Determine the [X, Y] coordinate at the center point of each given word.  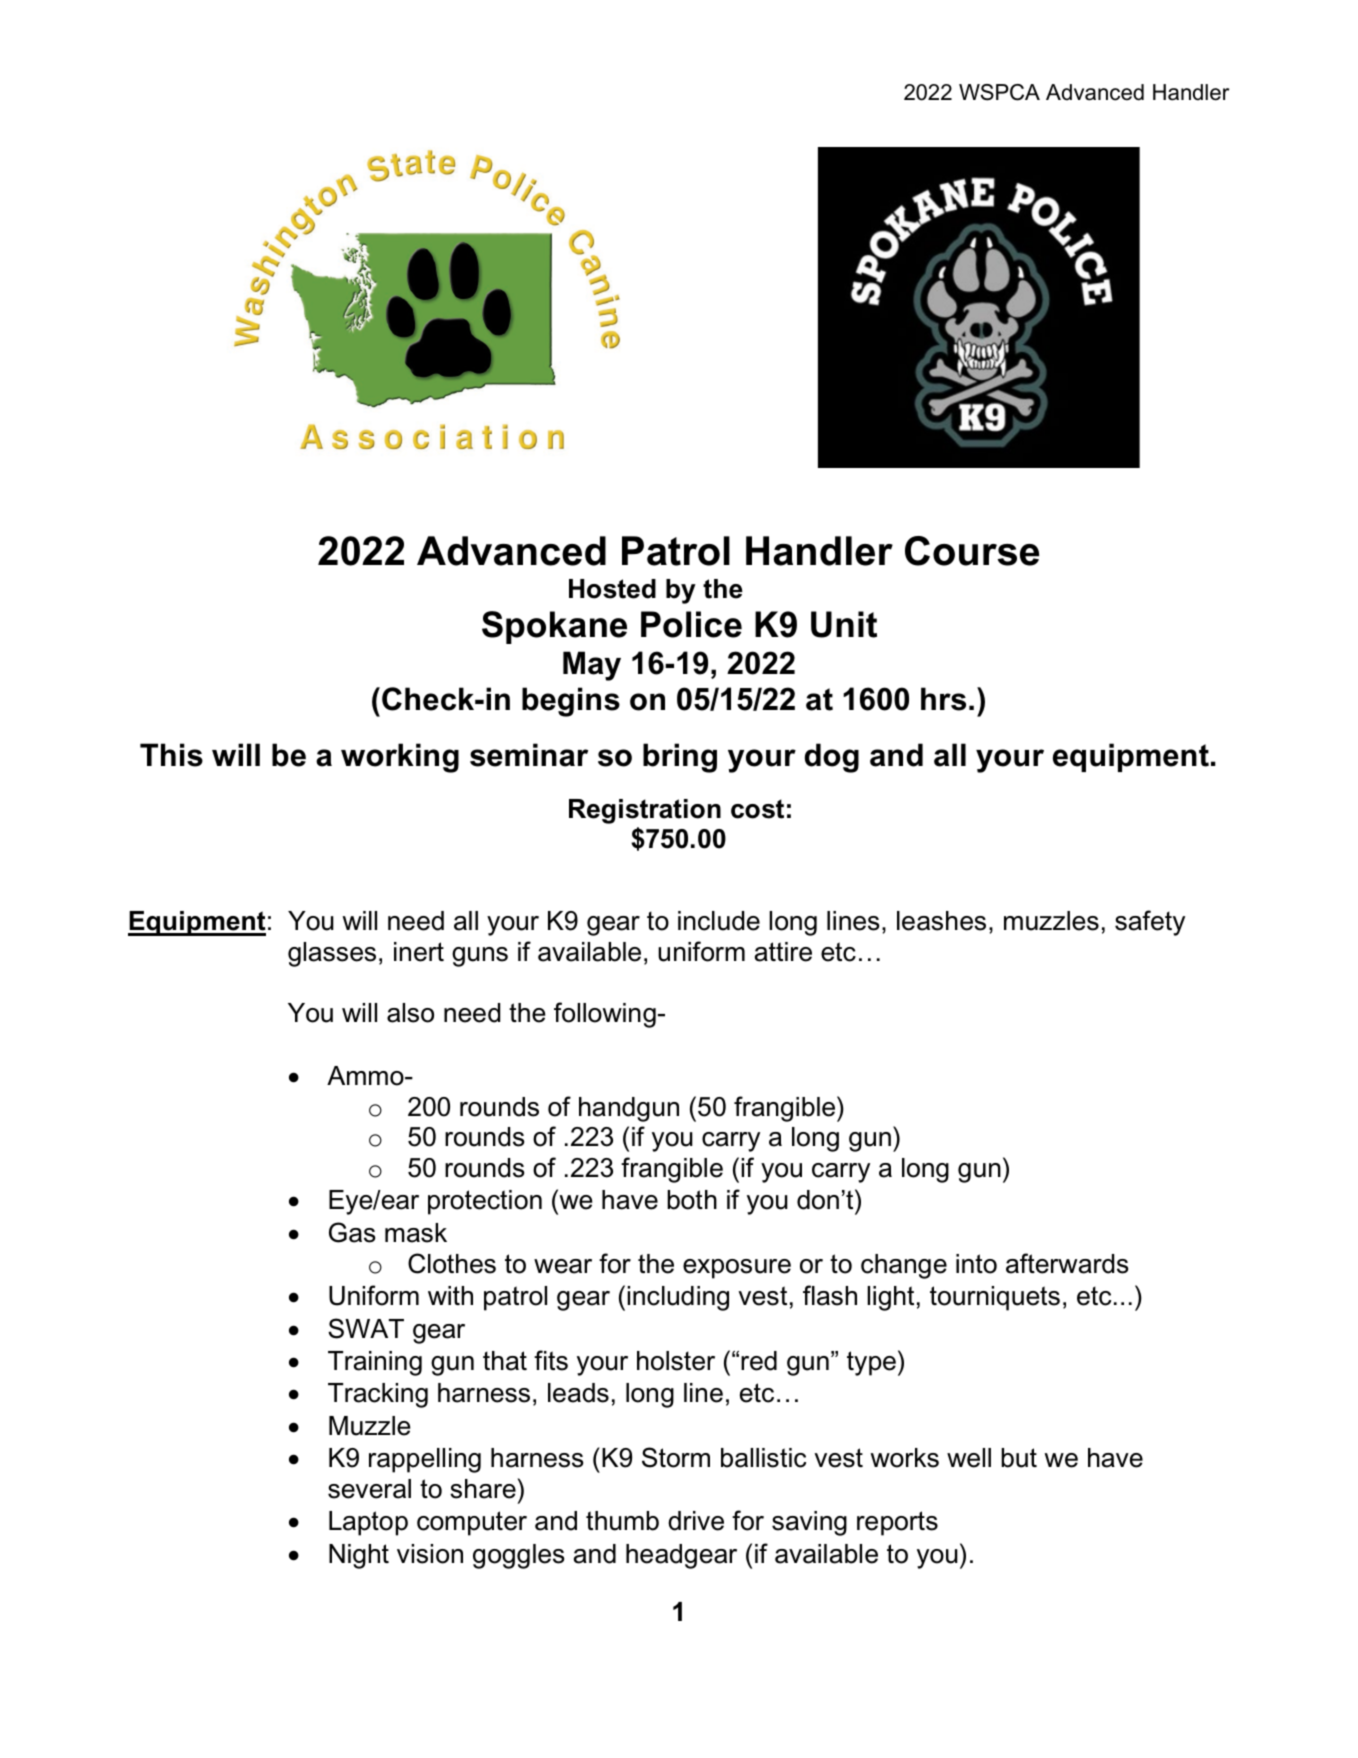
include [719, 921]
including [678, 1298]
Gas [352, 1232]
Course [972, 551]
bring [680, 758]
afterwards [1067, 1263]
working [400, 758]
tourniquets [995, 1298]
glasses [332, 954]
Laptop [368, 1523]
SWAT [366, 1328]
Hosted [612, 589]
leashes [941, 921]
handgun [629, 1109]
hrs [943, 699]
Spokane [554, 627]
